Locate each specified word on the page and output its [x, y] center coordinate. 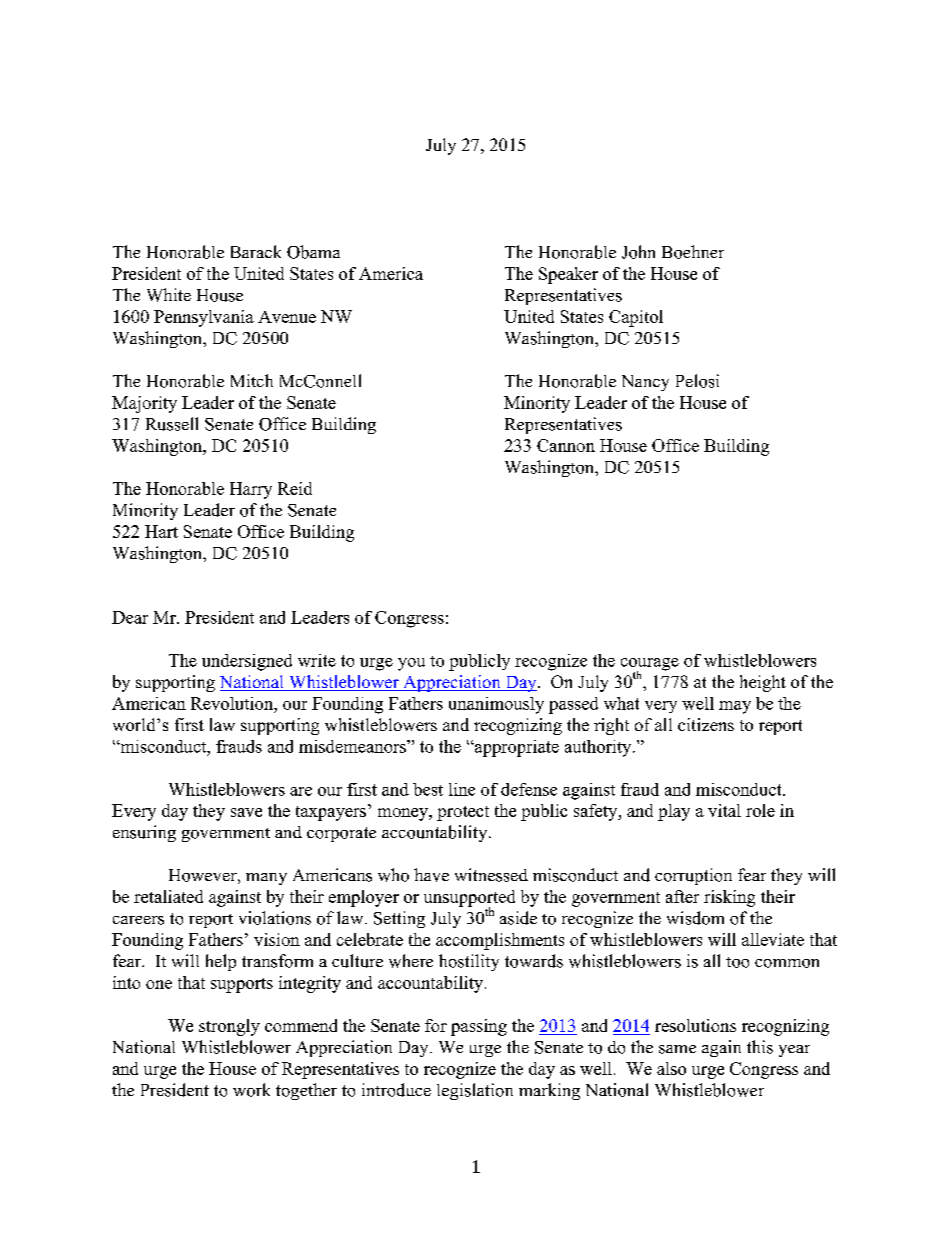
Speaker [568, 275]
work [251, 1090]
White [169, 295]
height [763, 683]
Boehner [693, 252]
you [411, 664]
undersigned [247, 662]
